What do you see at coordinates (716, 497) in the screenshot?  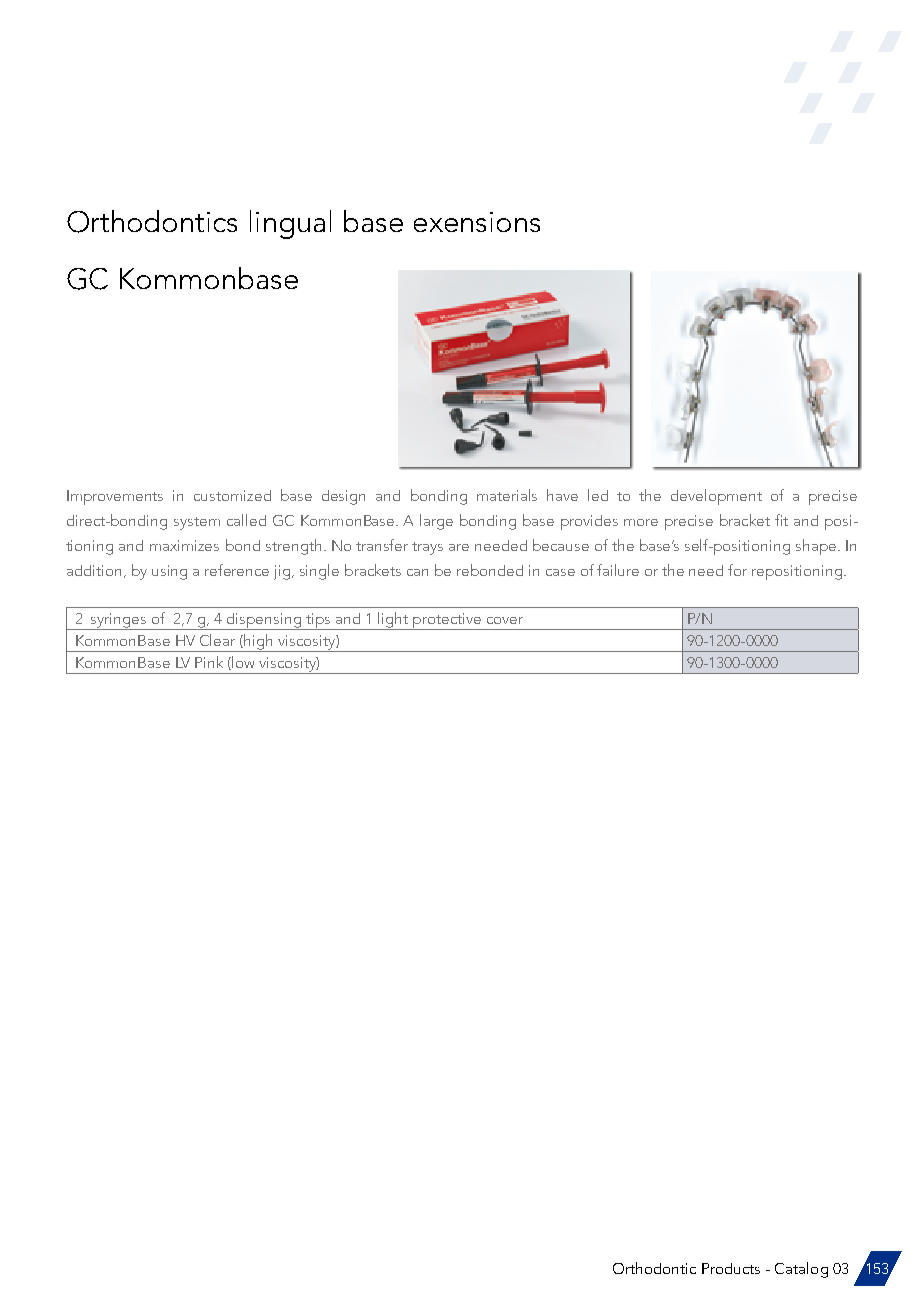 I see `development` at bounding box center [716, 497].
